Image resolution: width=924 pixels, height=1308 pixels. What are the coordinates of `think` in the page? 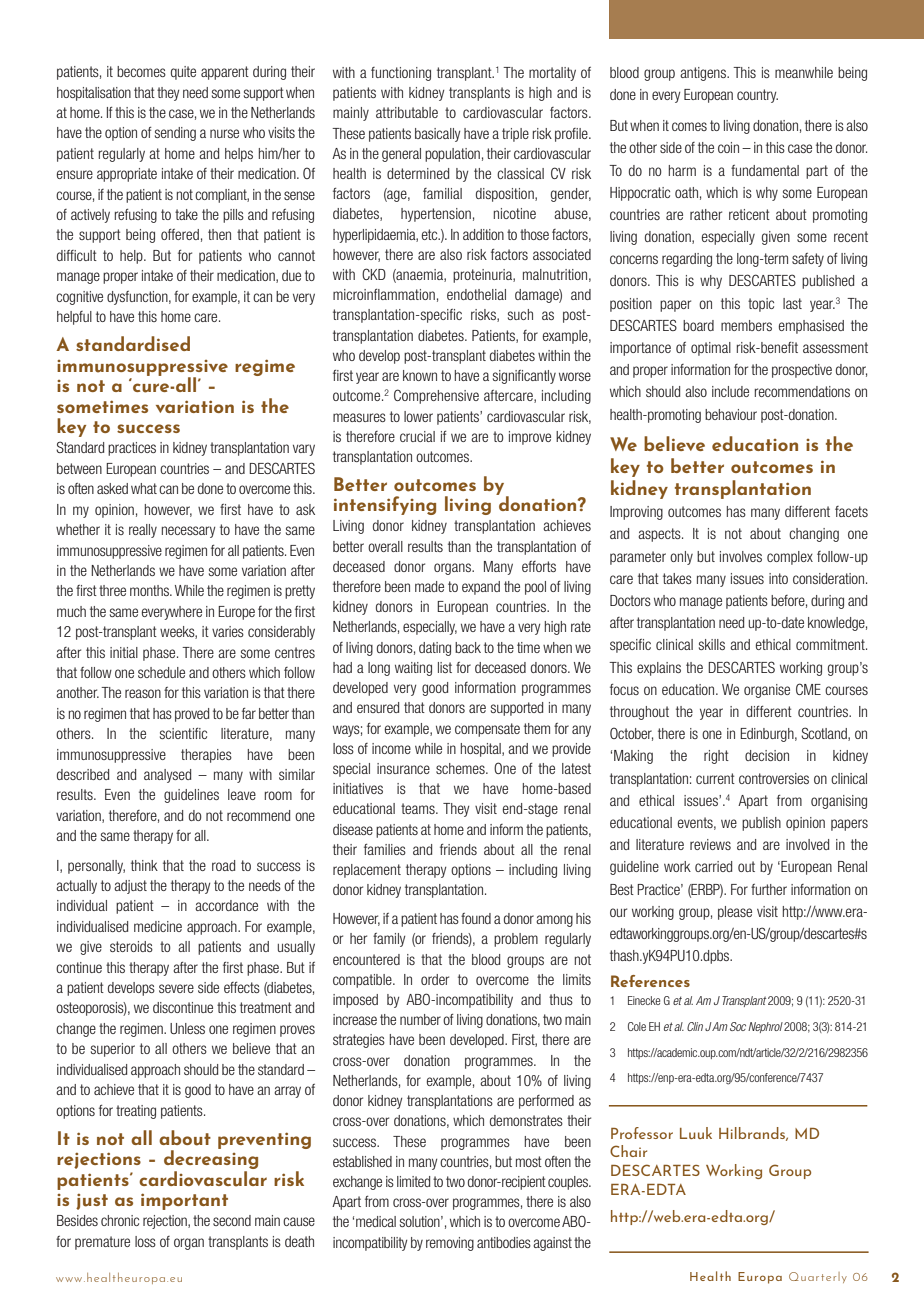 It's located at (144, 865).
